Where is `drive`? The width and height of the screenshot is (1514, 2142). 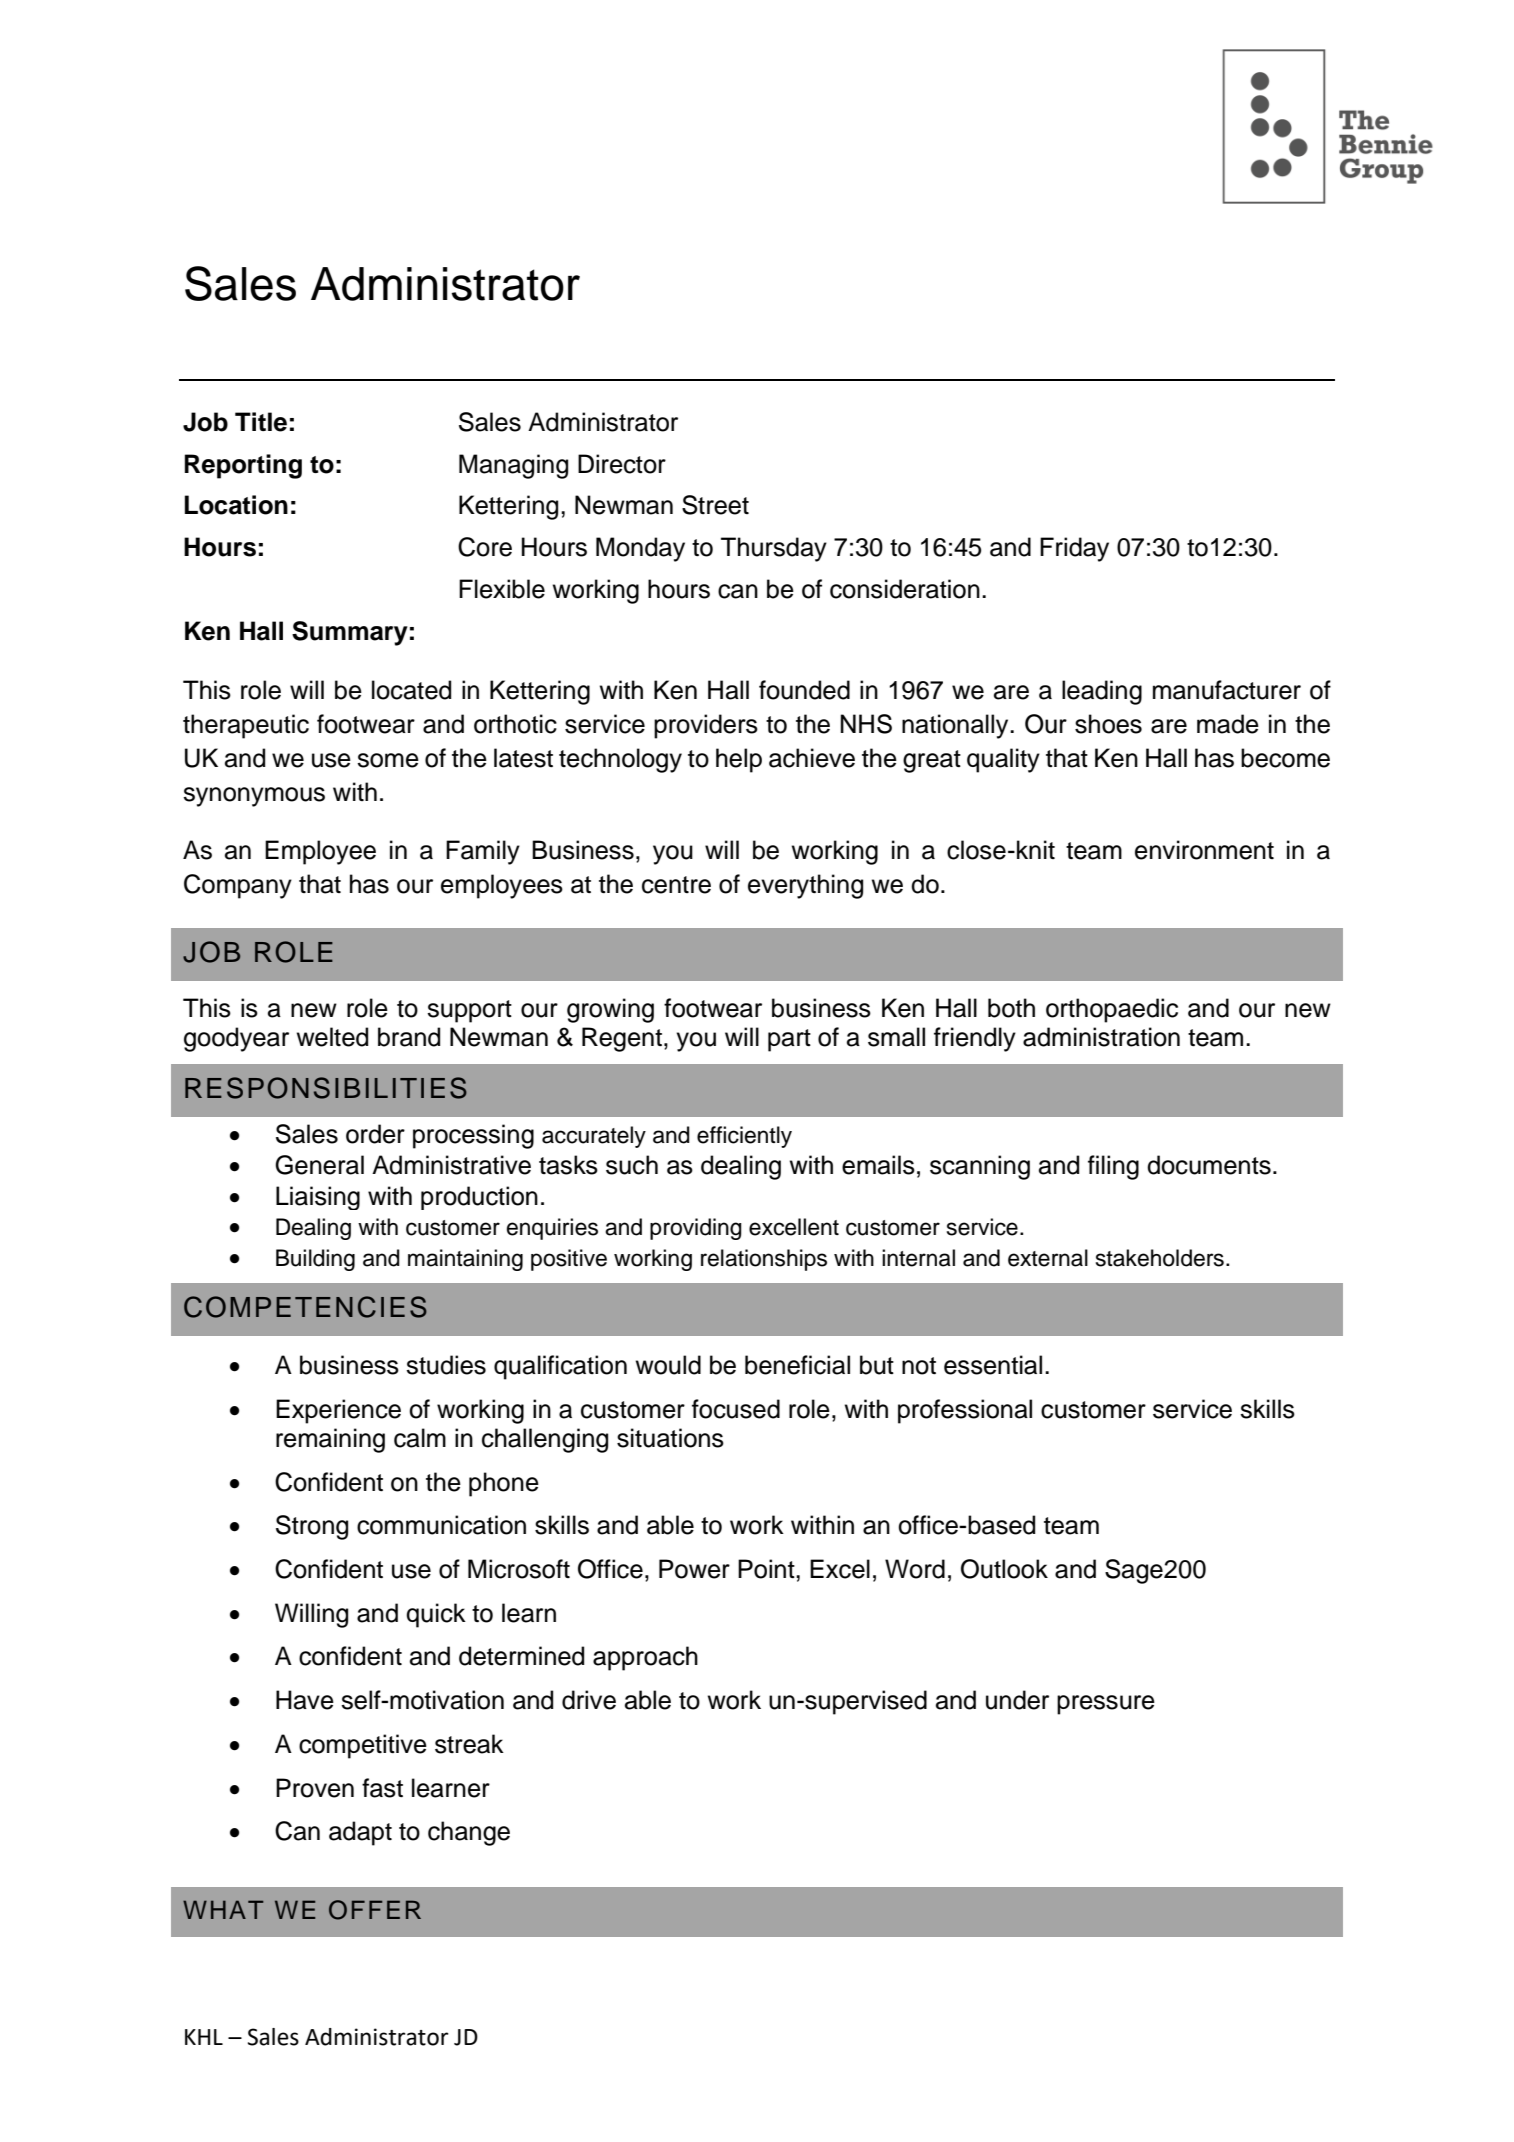
drive is located at coordinates (589, 1700).
